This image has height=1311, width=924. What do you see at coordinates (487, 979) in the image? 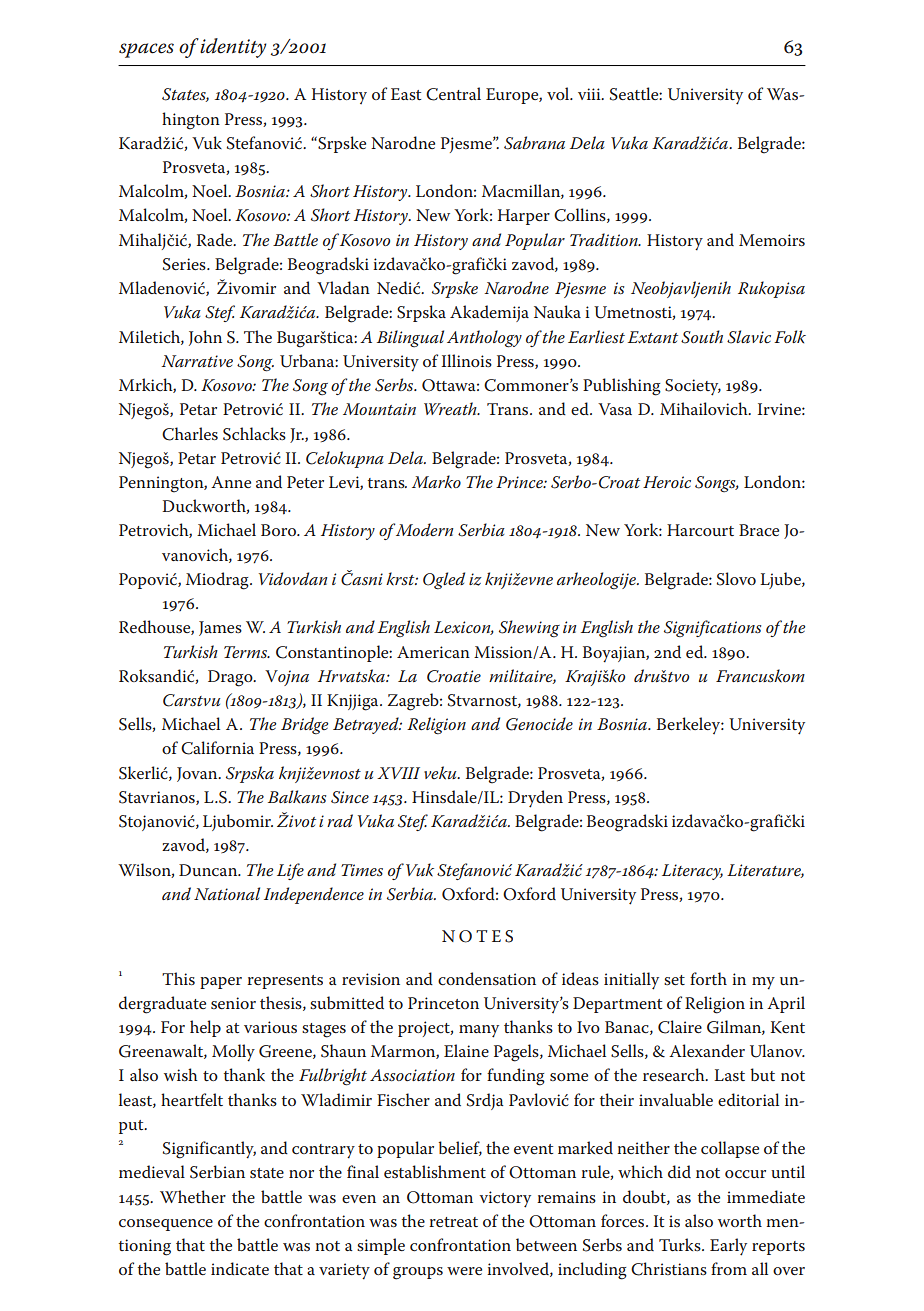
I see `condensation` at bounding box center [487, 979].
